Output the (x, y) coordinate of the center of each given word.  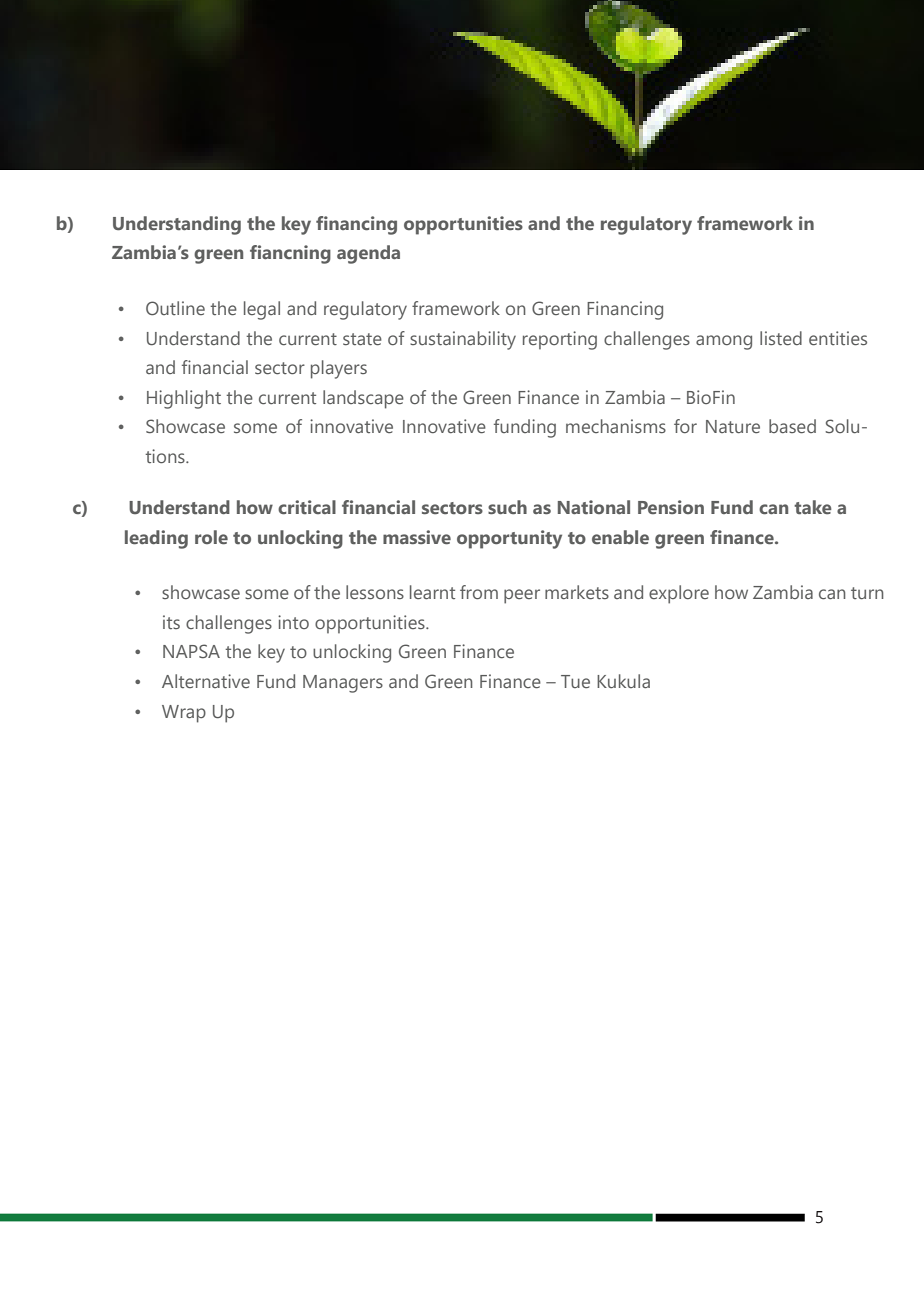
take (813, 507)
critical (307, 507)
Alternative (206, 681)
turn (867, 593)
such (507, 507)
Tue (575, 681)
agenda (368, 254)
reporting (560, 340)
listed (781, 338)
